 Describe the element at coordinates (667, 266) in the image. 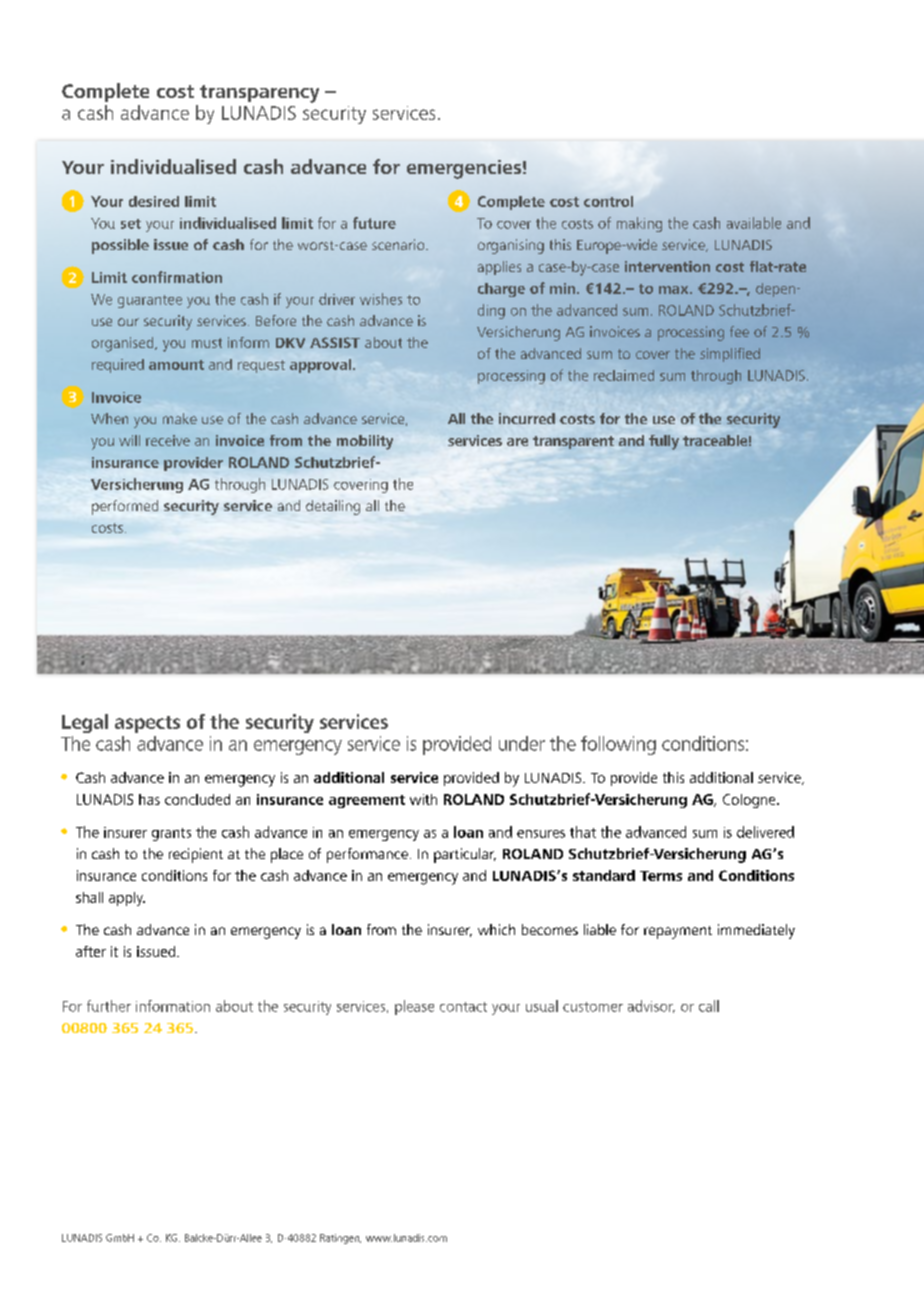

I see `intervention` at that location.
